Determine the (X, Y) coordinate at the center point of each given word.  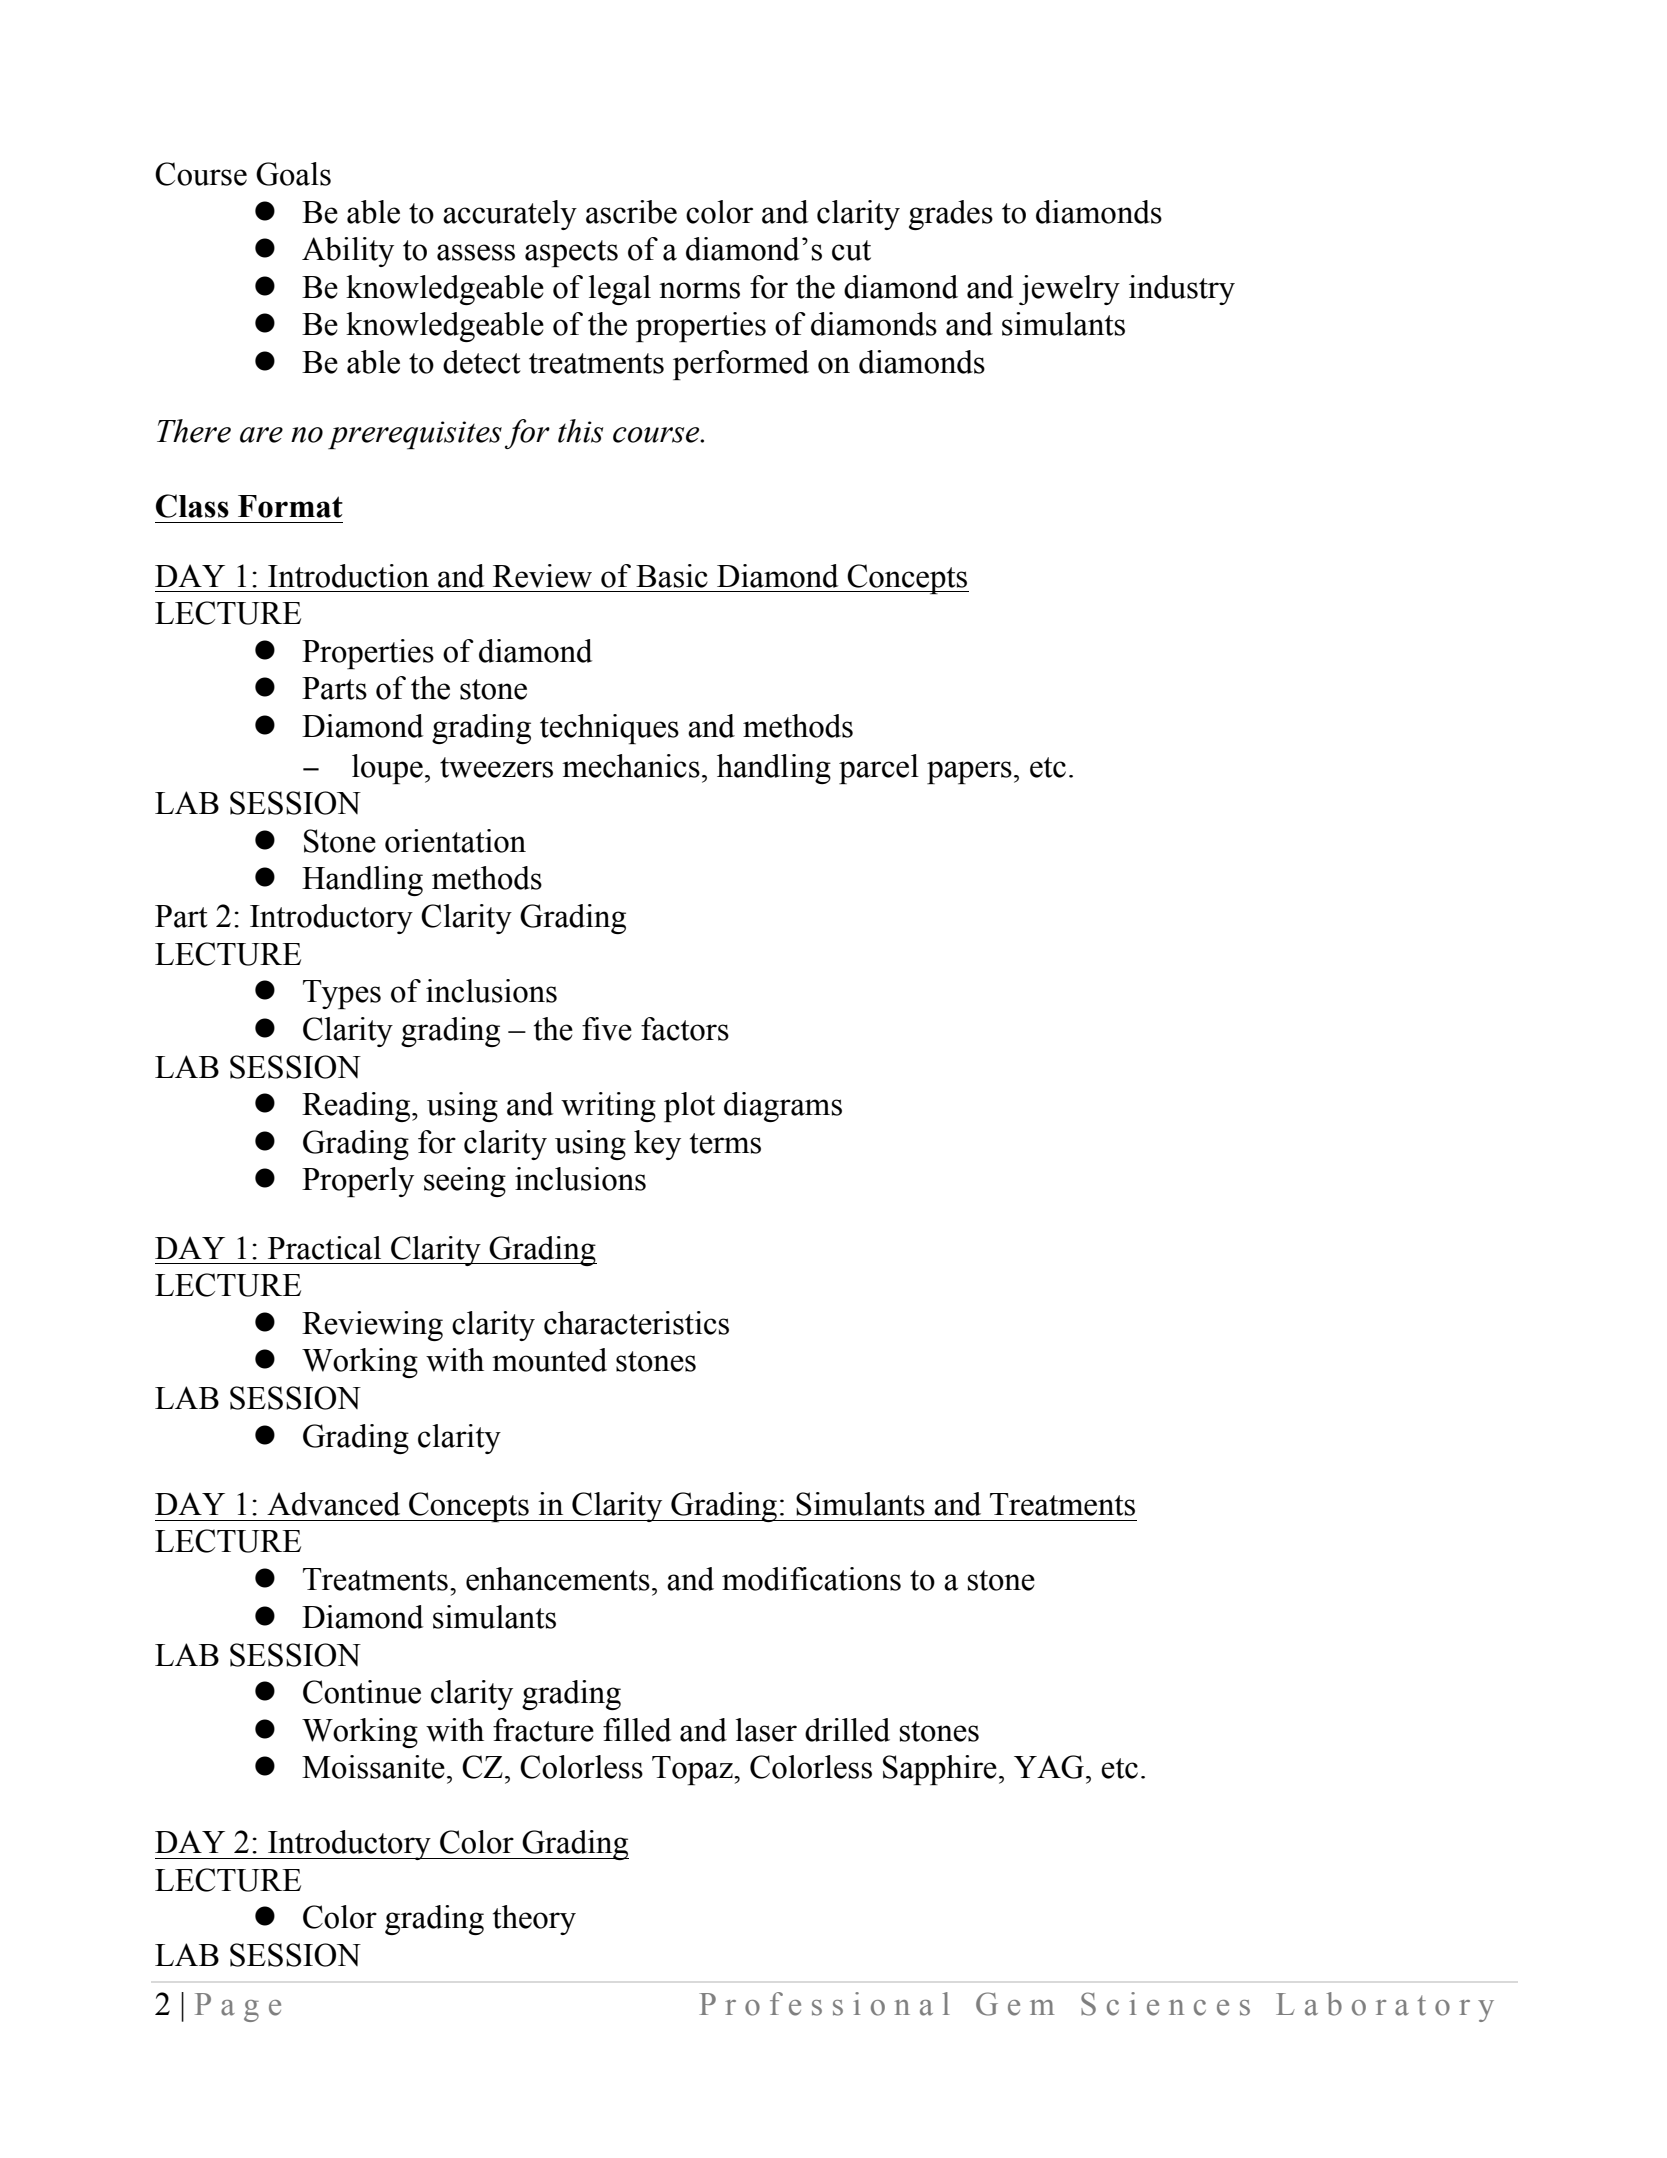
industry (1182, 290)
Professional (824, 2004)
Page (238, 2007)
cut (851, 250)
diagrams (783, 1107)
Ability (348, 252)
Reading (357, 1107)
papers (969, 772)
